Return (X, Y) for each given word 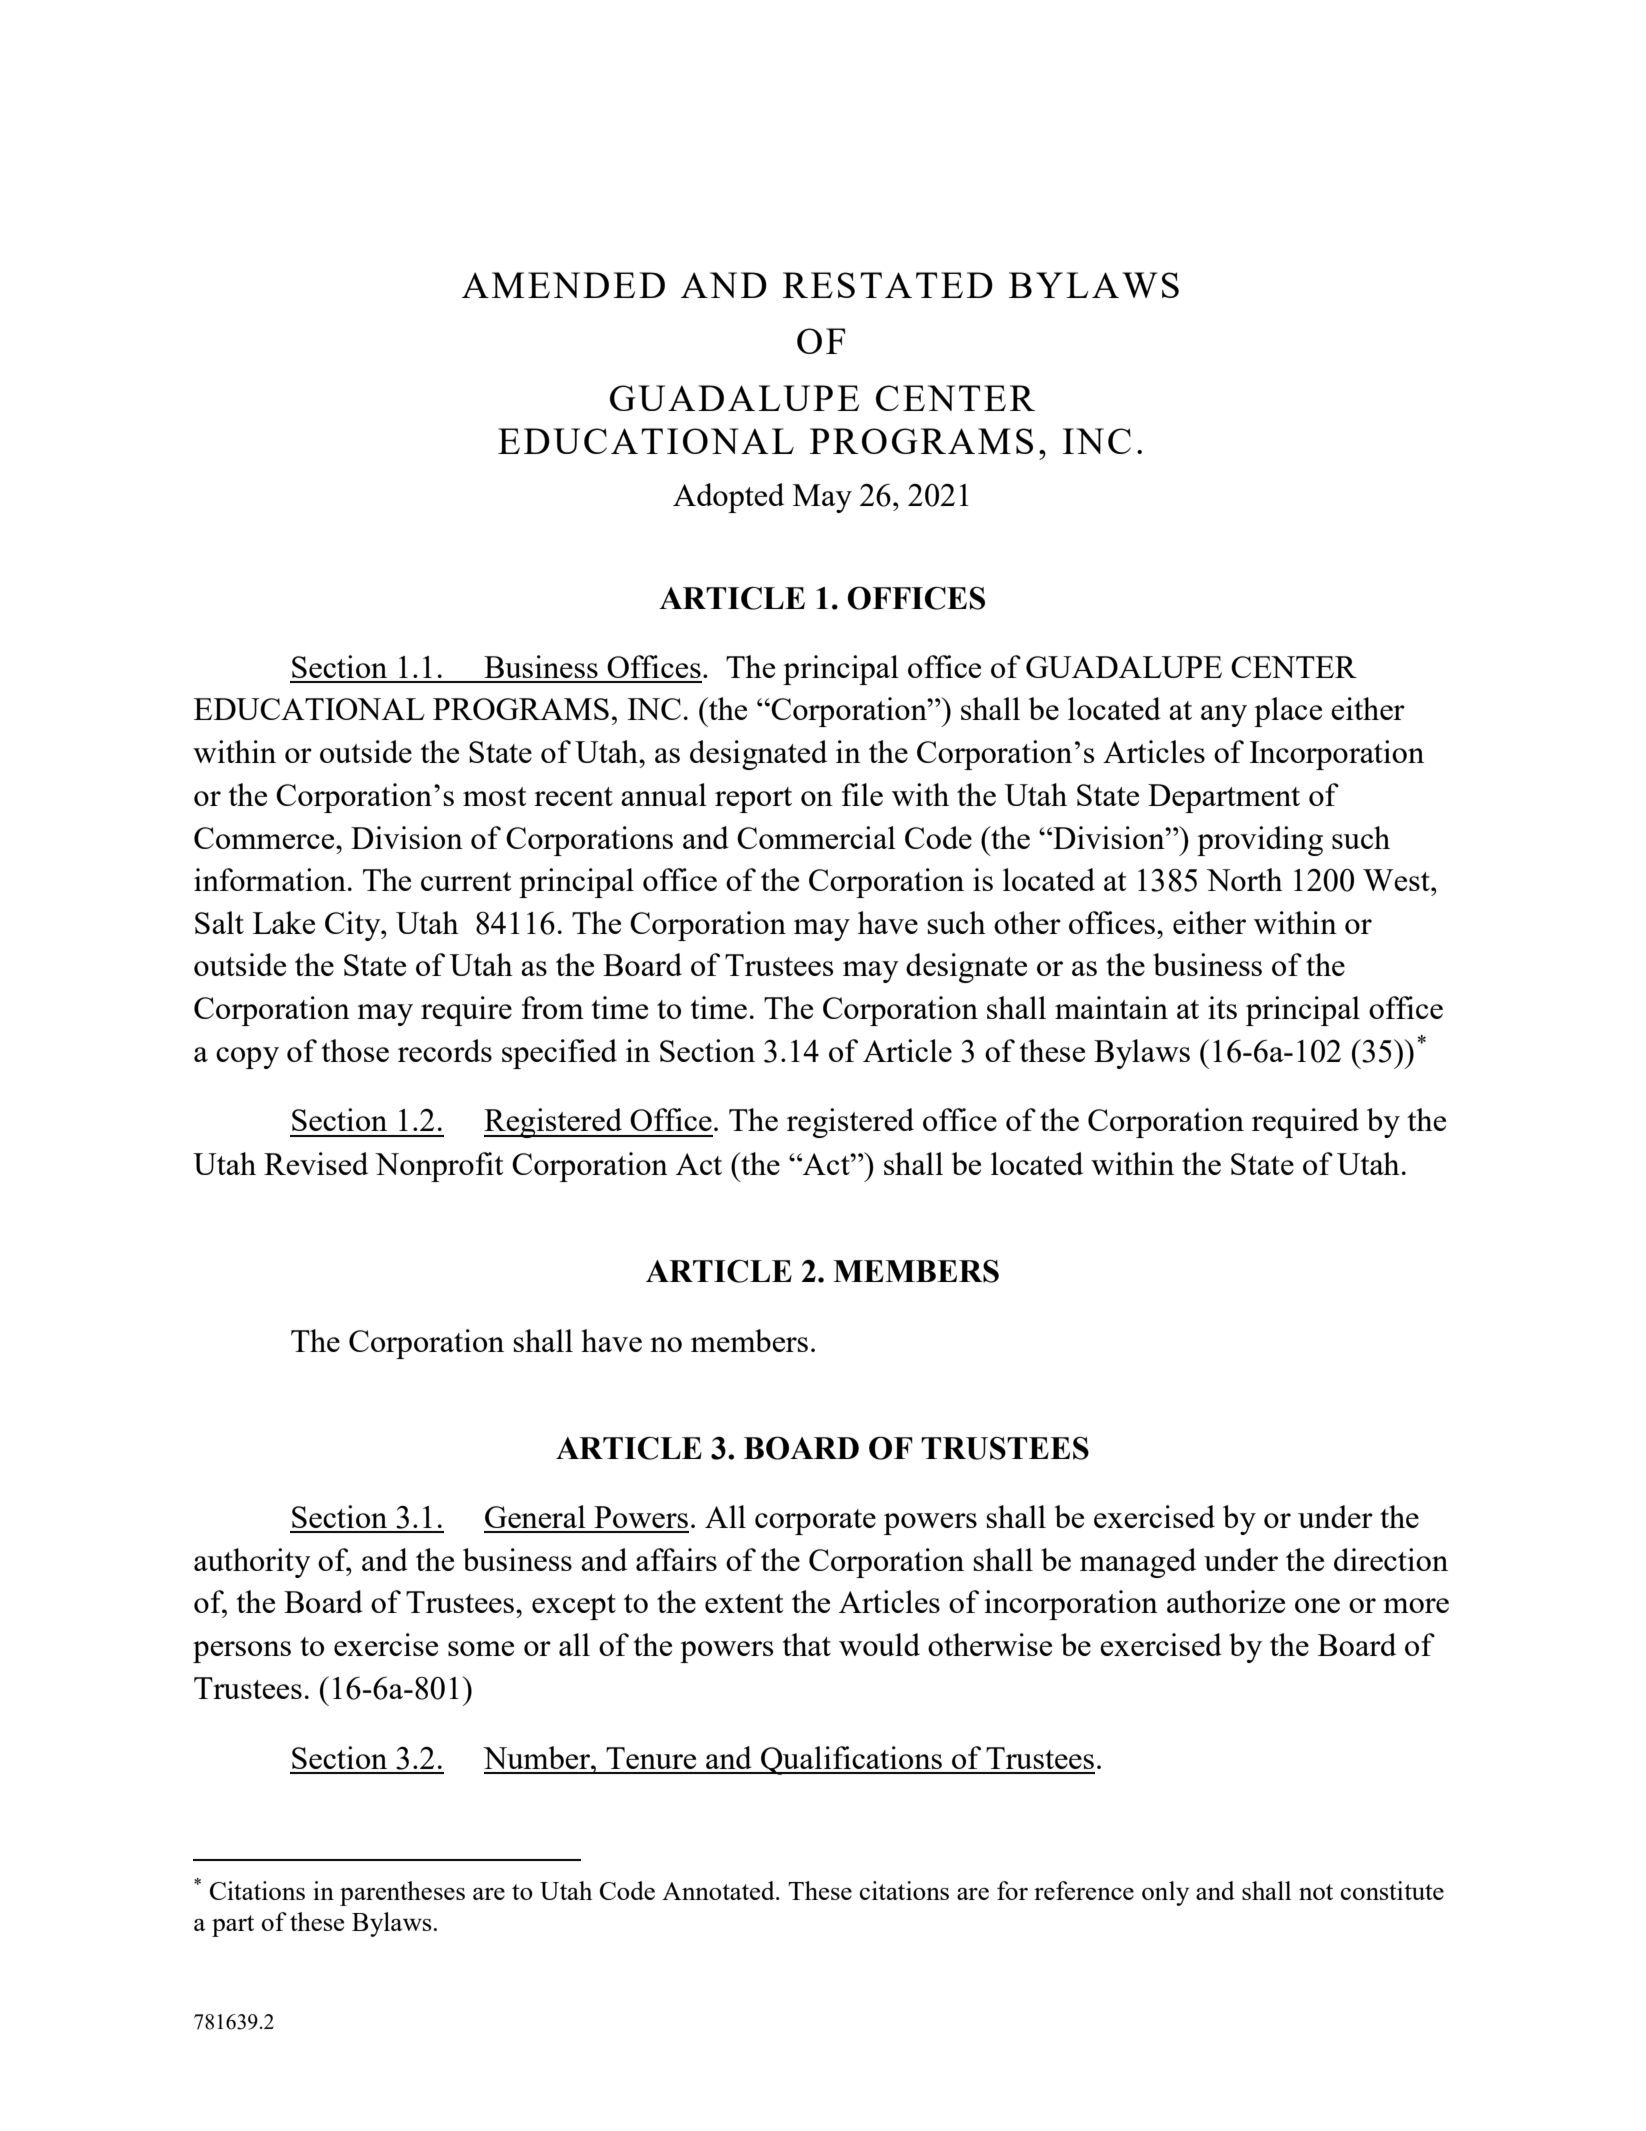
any (1224, 716)
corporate (815, 1522)
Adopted (728, 498)
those (355, 1050)
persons (242, 1652)
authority (252, 1563)
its (1222, 1007)
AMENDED (563, 285)
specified (559, 1054)
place (1288, 712)
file (862, 794)
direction (1391, 1559)
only (1165, 1893)
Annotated (719, 1890)
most (495, 796)
